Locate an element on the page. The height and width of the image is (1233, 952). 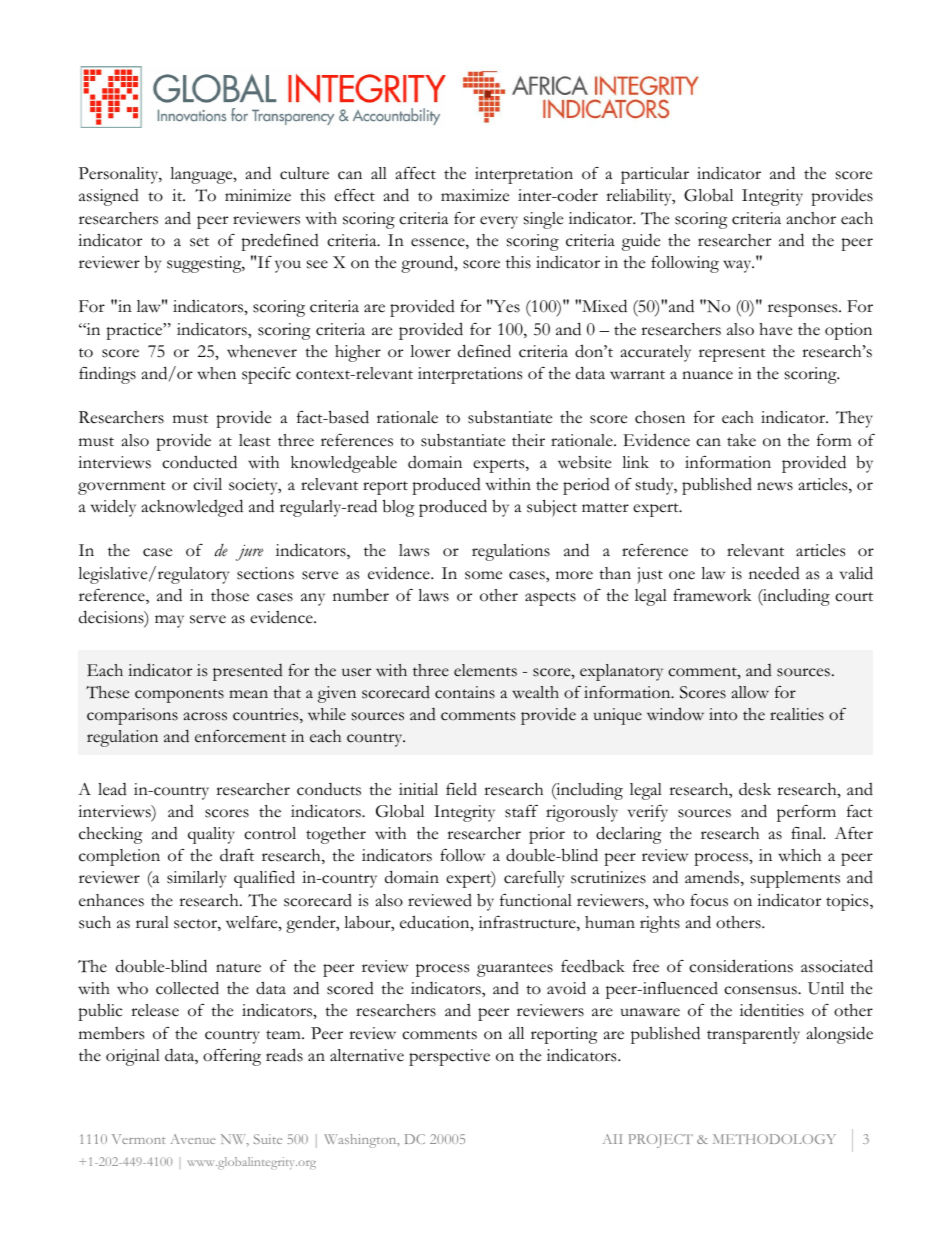
elements is located at coordinates (485, 670).
